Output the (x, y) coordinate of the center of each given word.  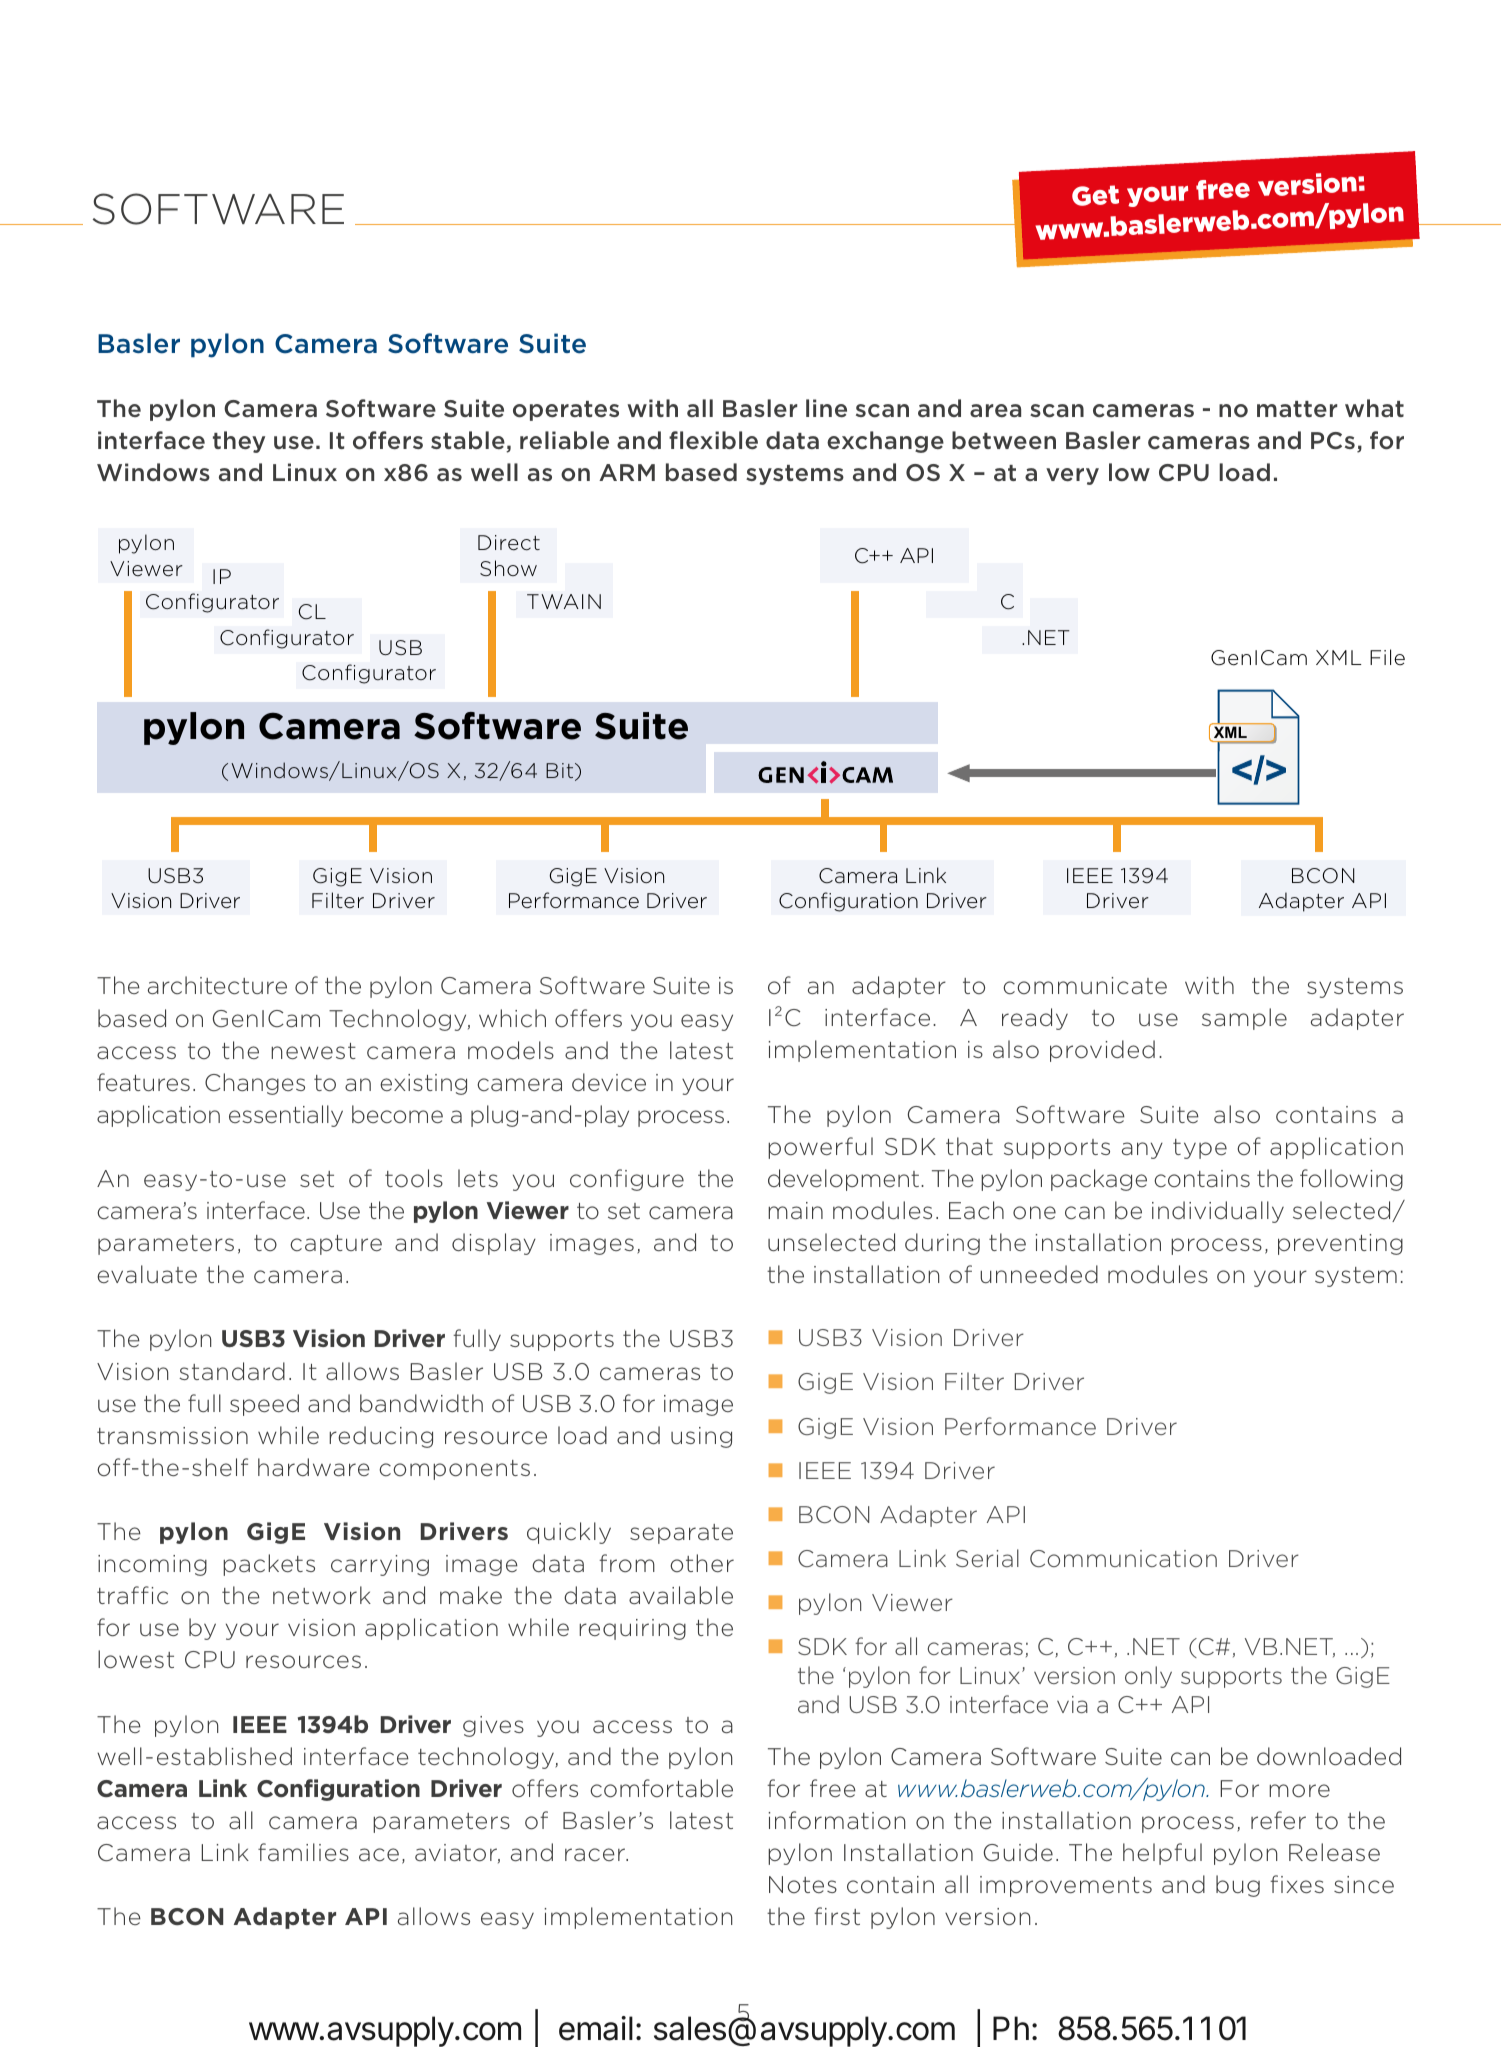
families (303, 1852)
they (239, 442)
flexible (713, 440)
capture (336, 1245)
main (795, 1210)
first (837, 1916)
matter (1297, 409)
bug (1238, 1886)
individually (1218, 1212)
